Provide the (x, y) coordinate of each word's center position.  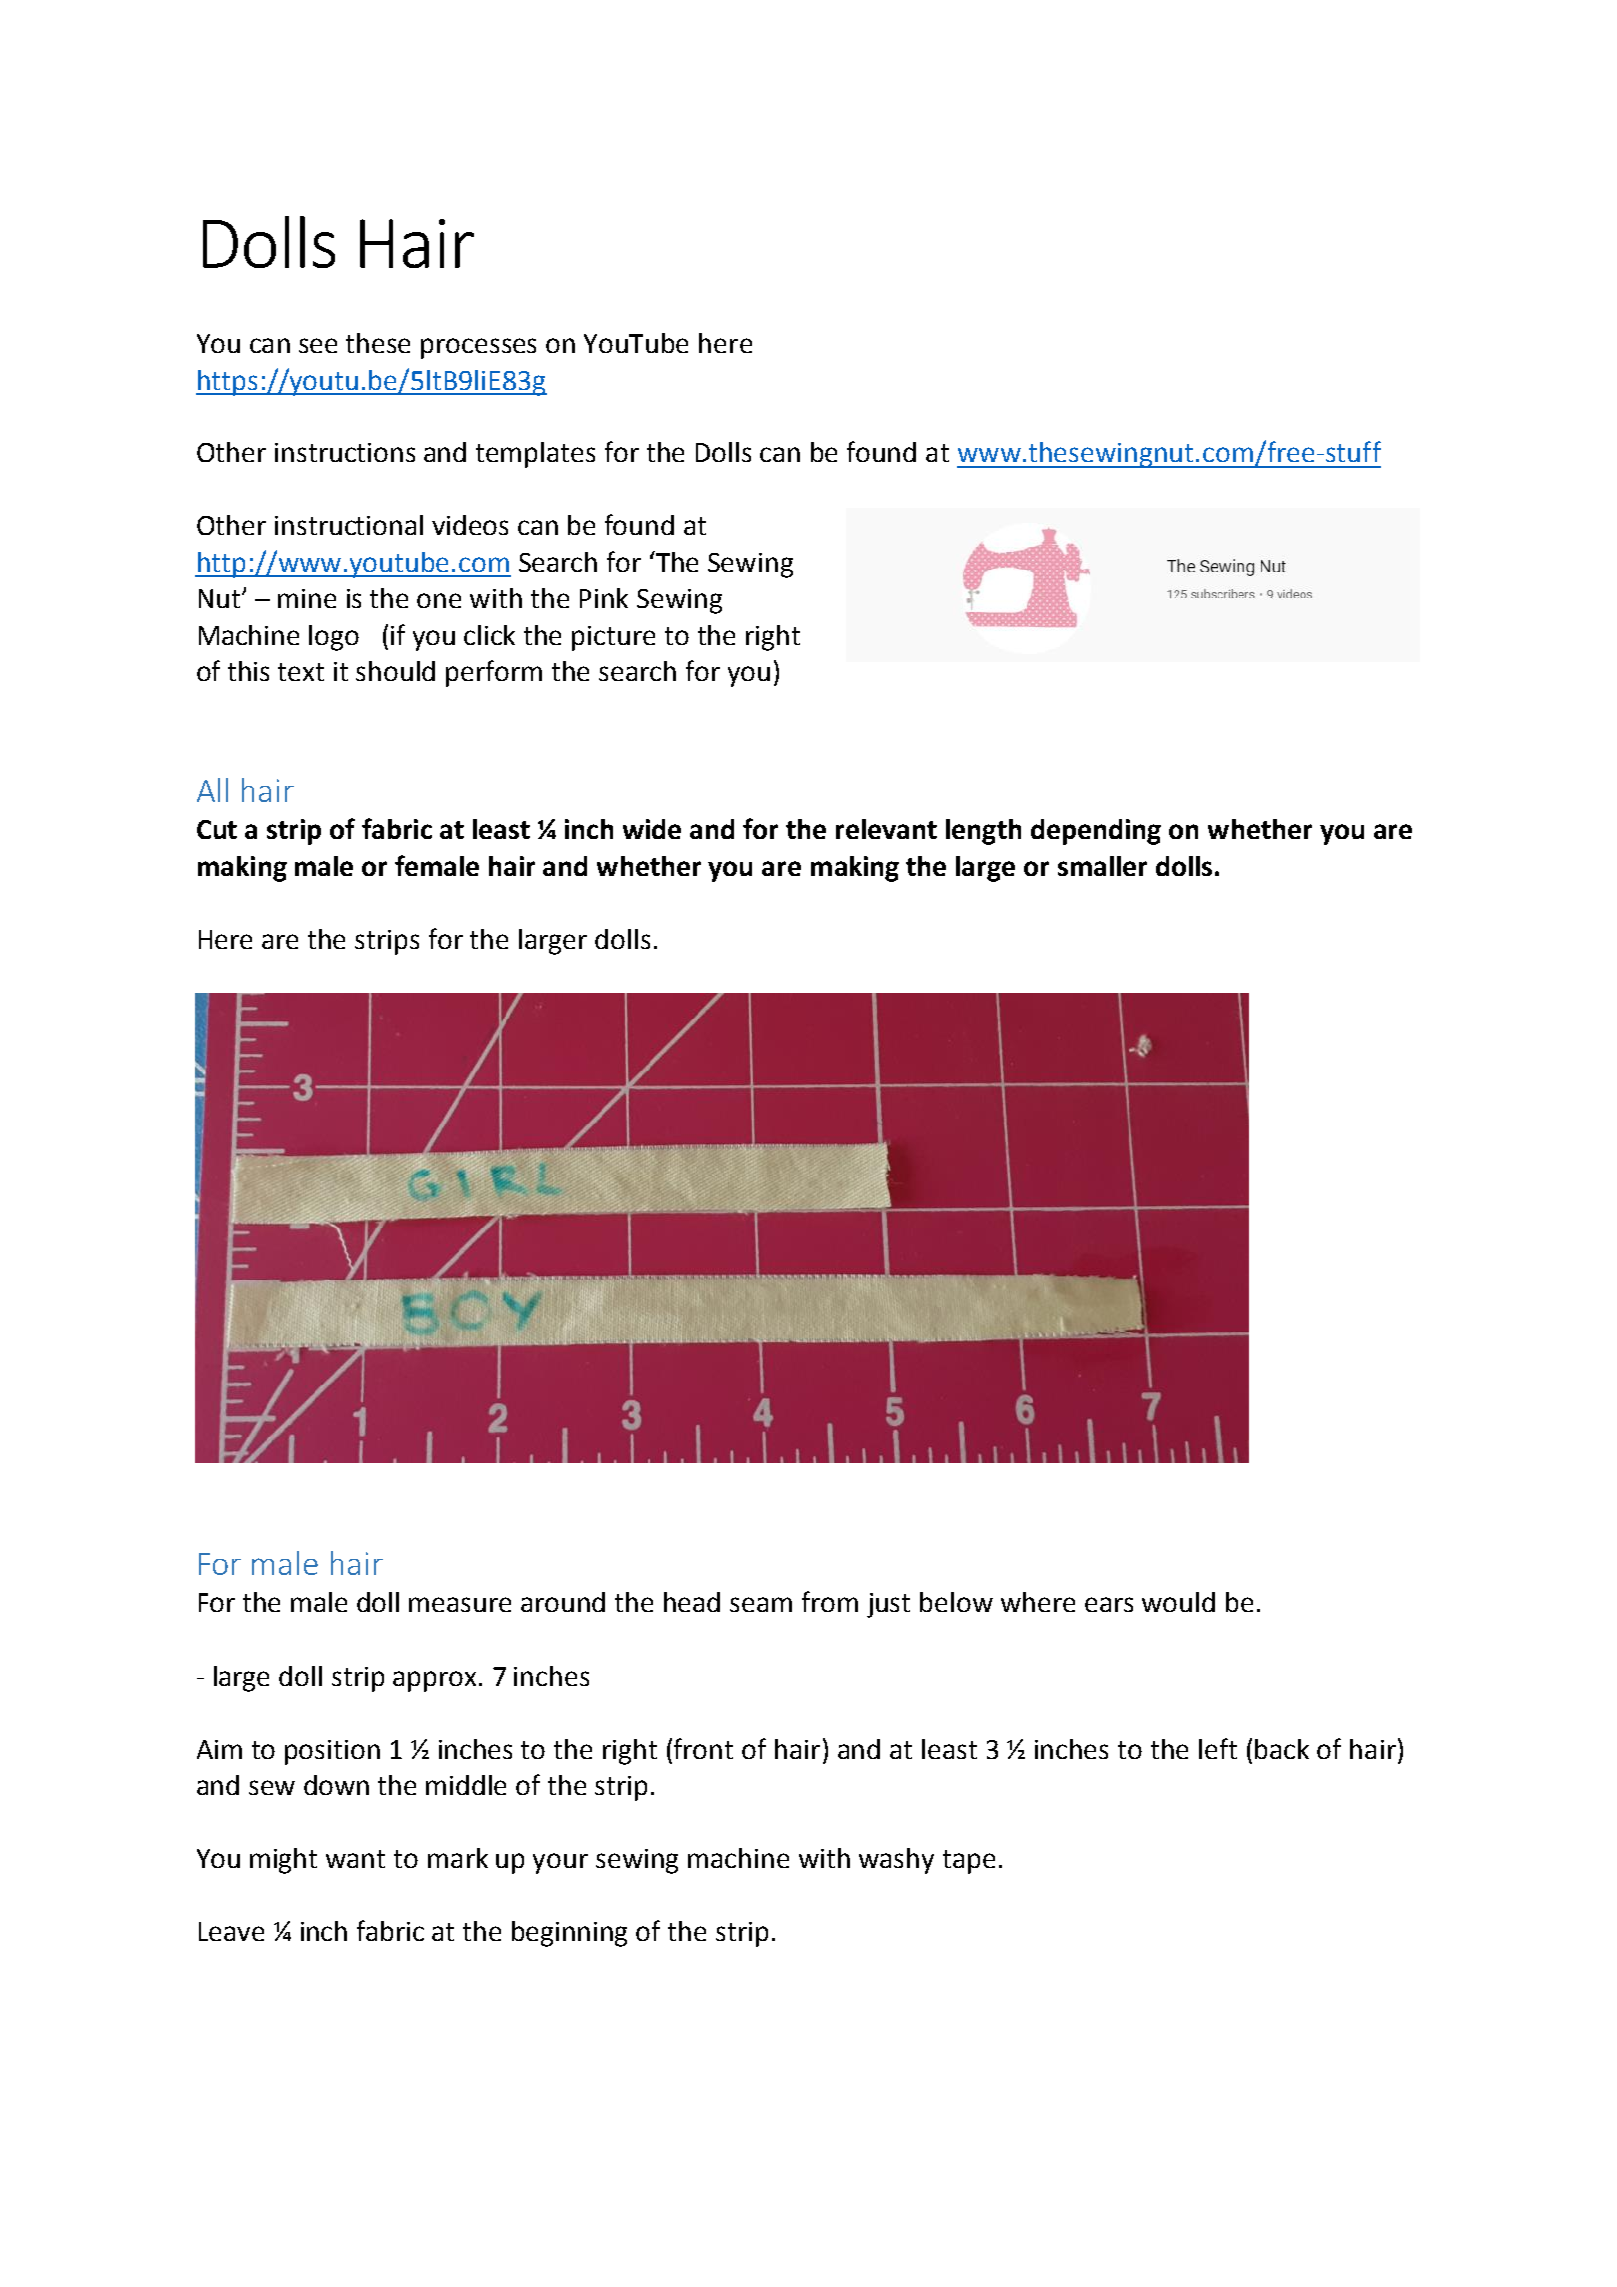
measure (460, 1604)
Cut (217, 829)
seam (761, 1604)
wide (652, 829)
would (1178, 1602)
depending (1096, 832)
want (355, 1859)
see (318, 345)
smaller (1102, 866)
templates (535, 455)
